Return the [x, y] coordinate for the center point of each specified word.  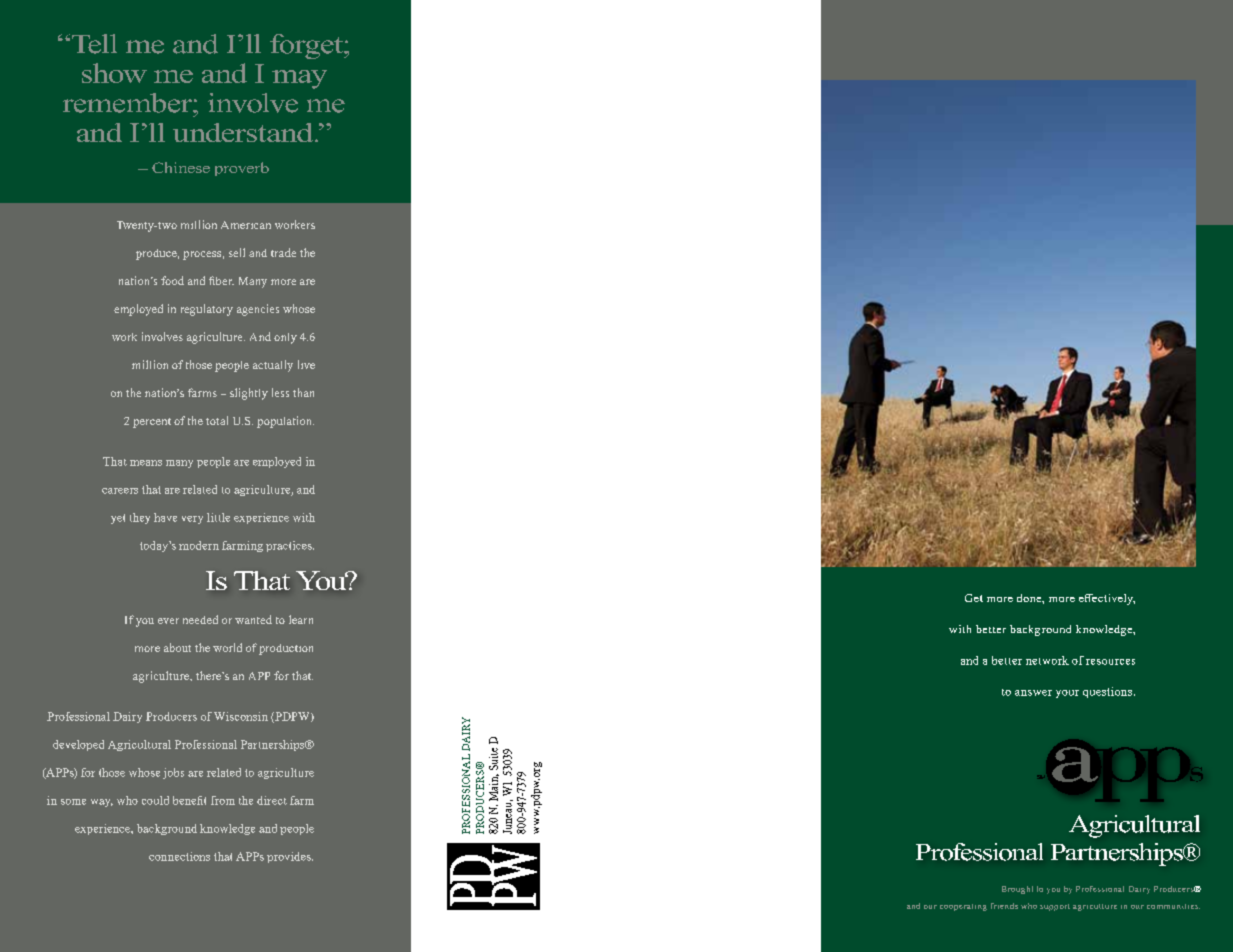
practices [290, 546]
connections [179, 856]
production [286, 649]
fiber [221, 280]
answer [1033, 693]
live [306, 364]
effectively [1107, 599]
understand [244, 132]
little [218, 517]
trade [283, 252]
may [299, 79]
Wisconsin [241, 716]
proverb [242, 169]
